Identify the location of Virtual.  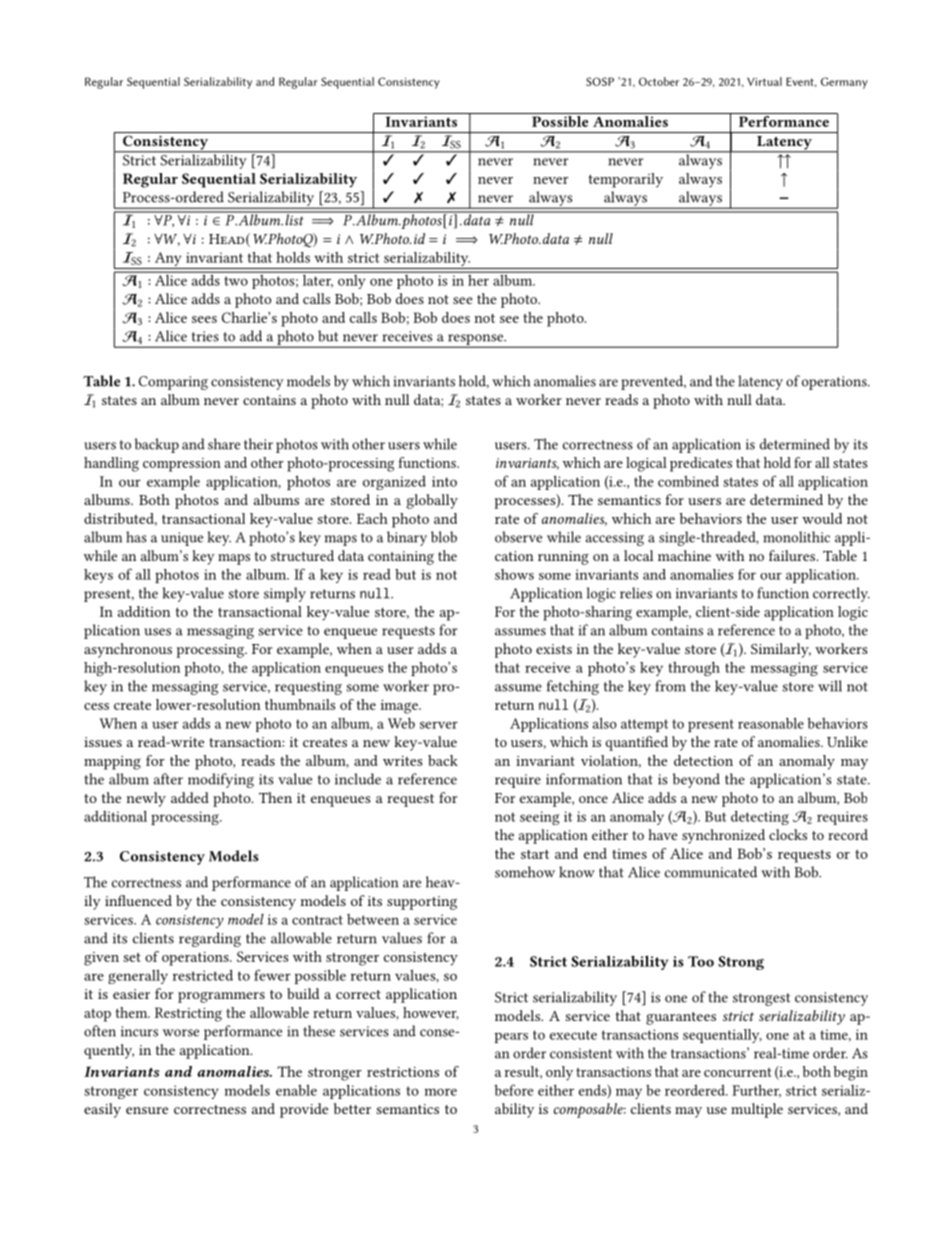
(764, 81).
